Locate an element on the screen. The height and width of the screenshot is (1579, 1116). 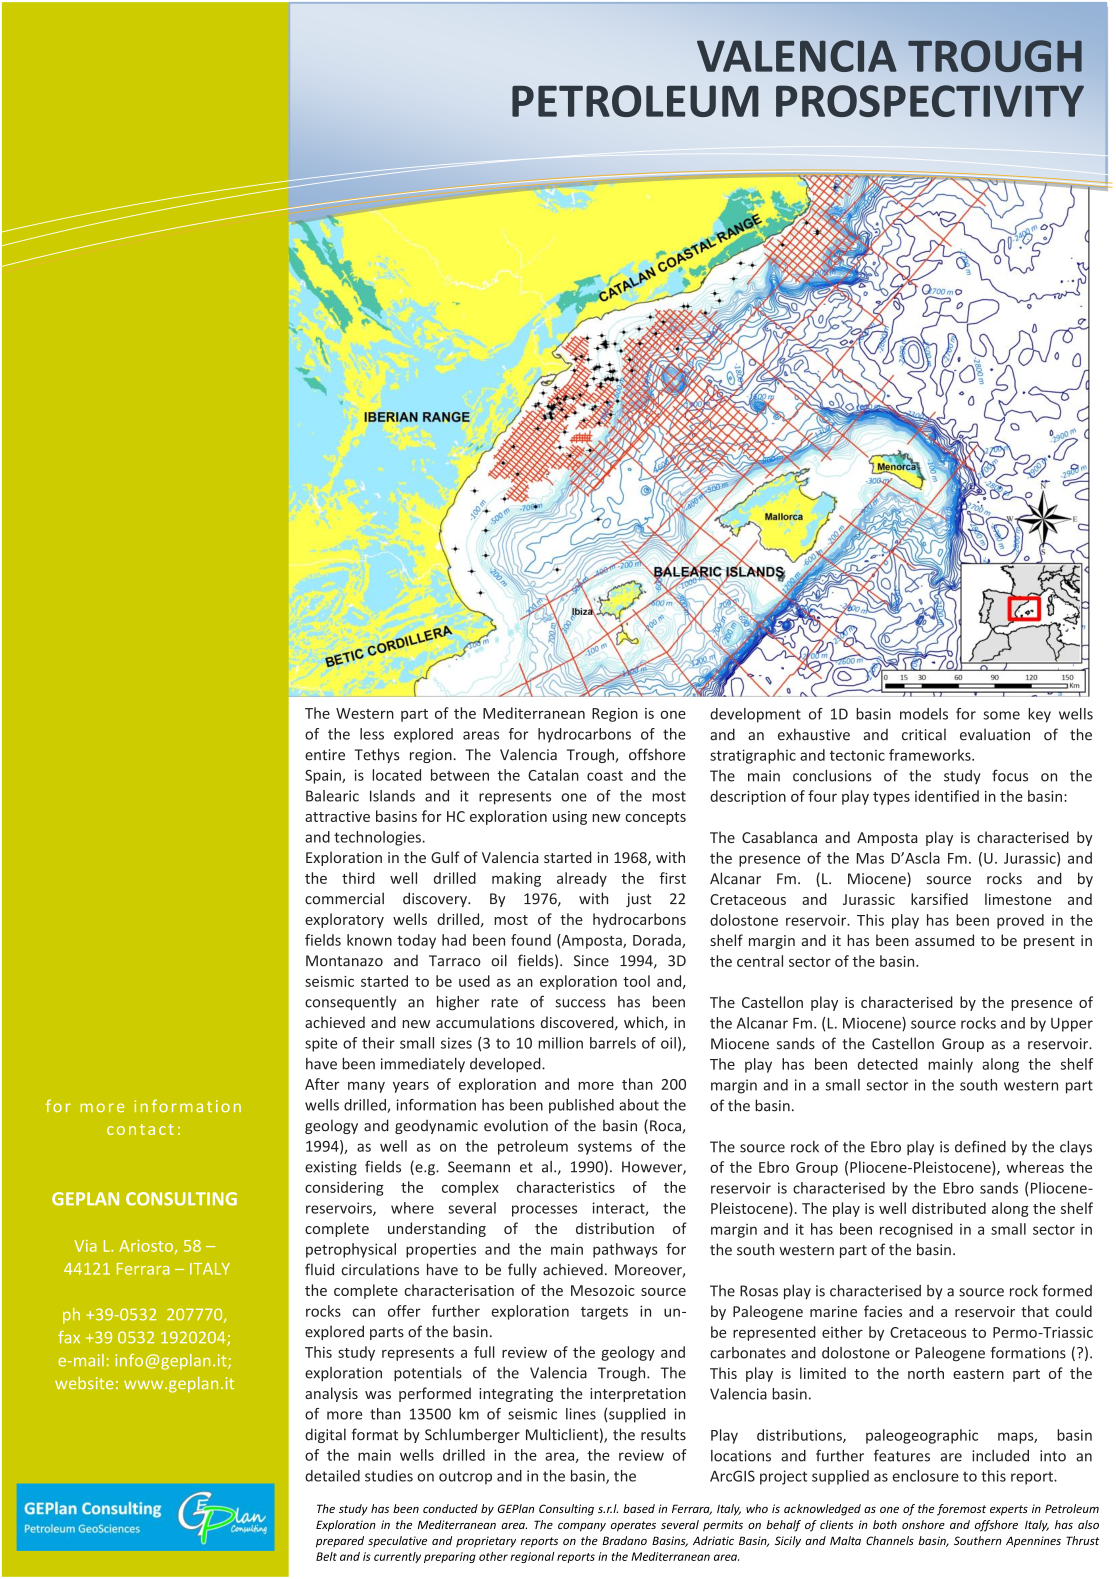
Belt is located at coordinates (326, 1556).
